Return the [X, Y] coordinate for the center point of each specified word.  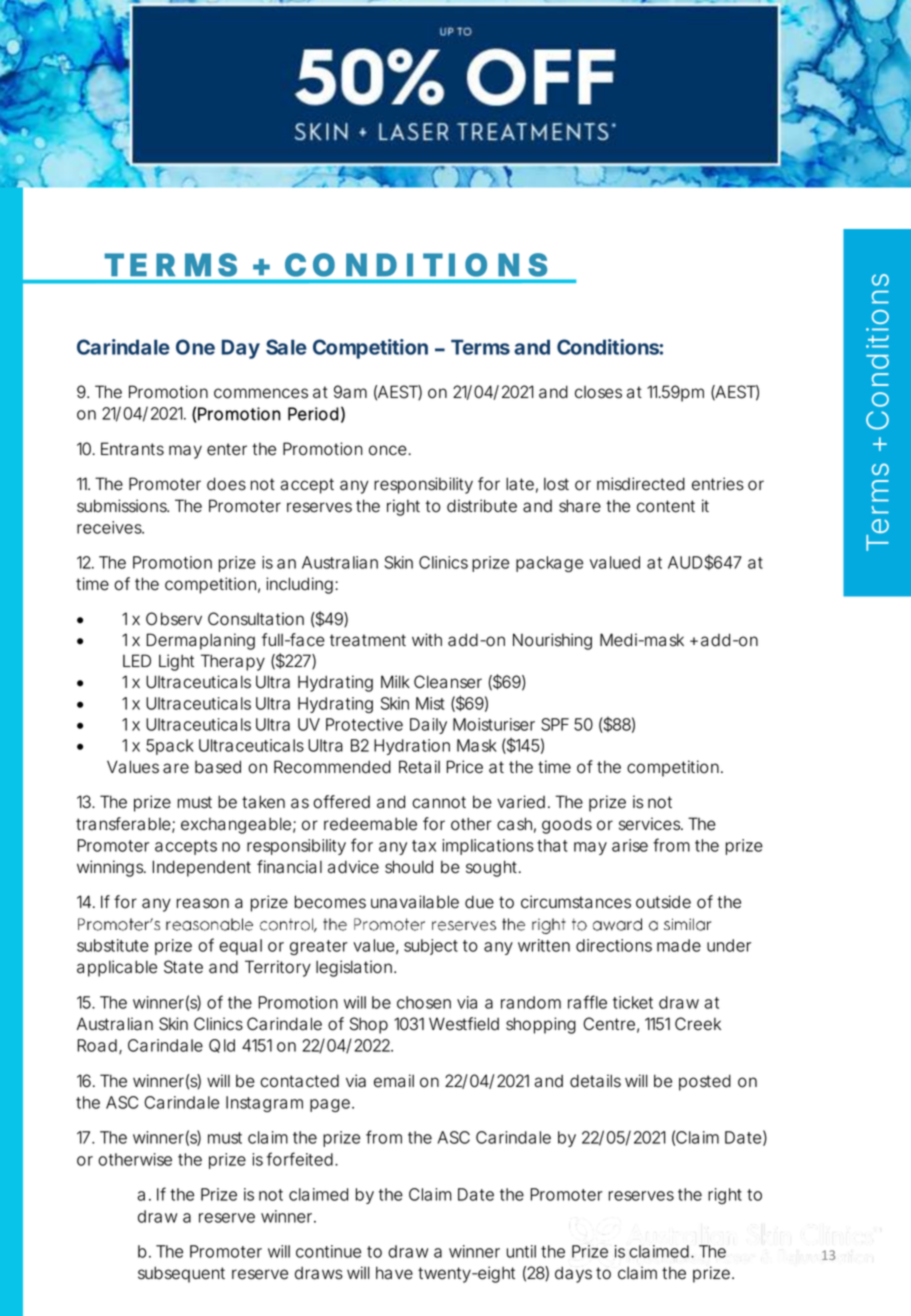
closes [598, 392]
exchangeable [236, 825]
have [394, 1273]
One [195, 347]
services [651, 824]
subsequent [181, 1274]
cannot [439, 802]
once [388, 450]
